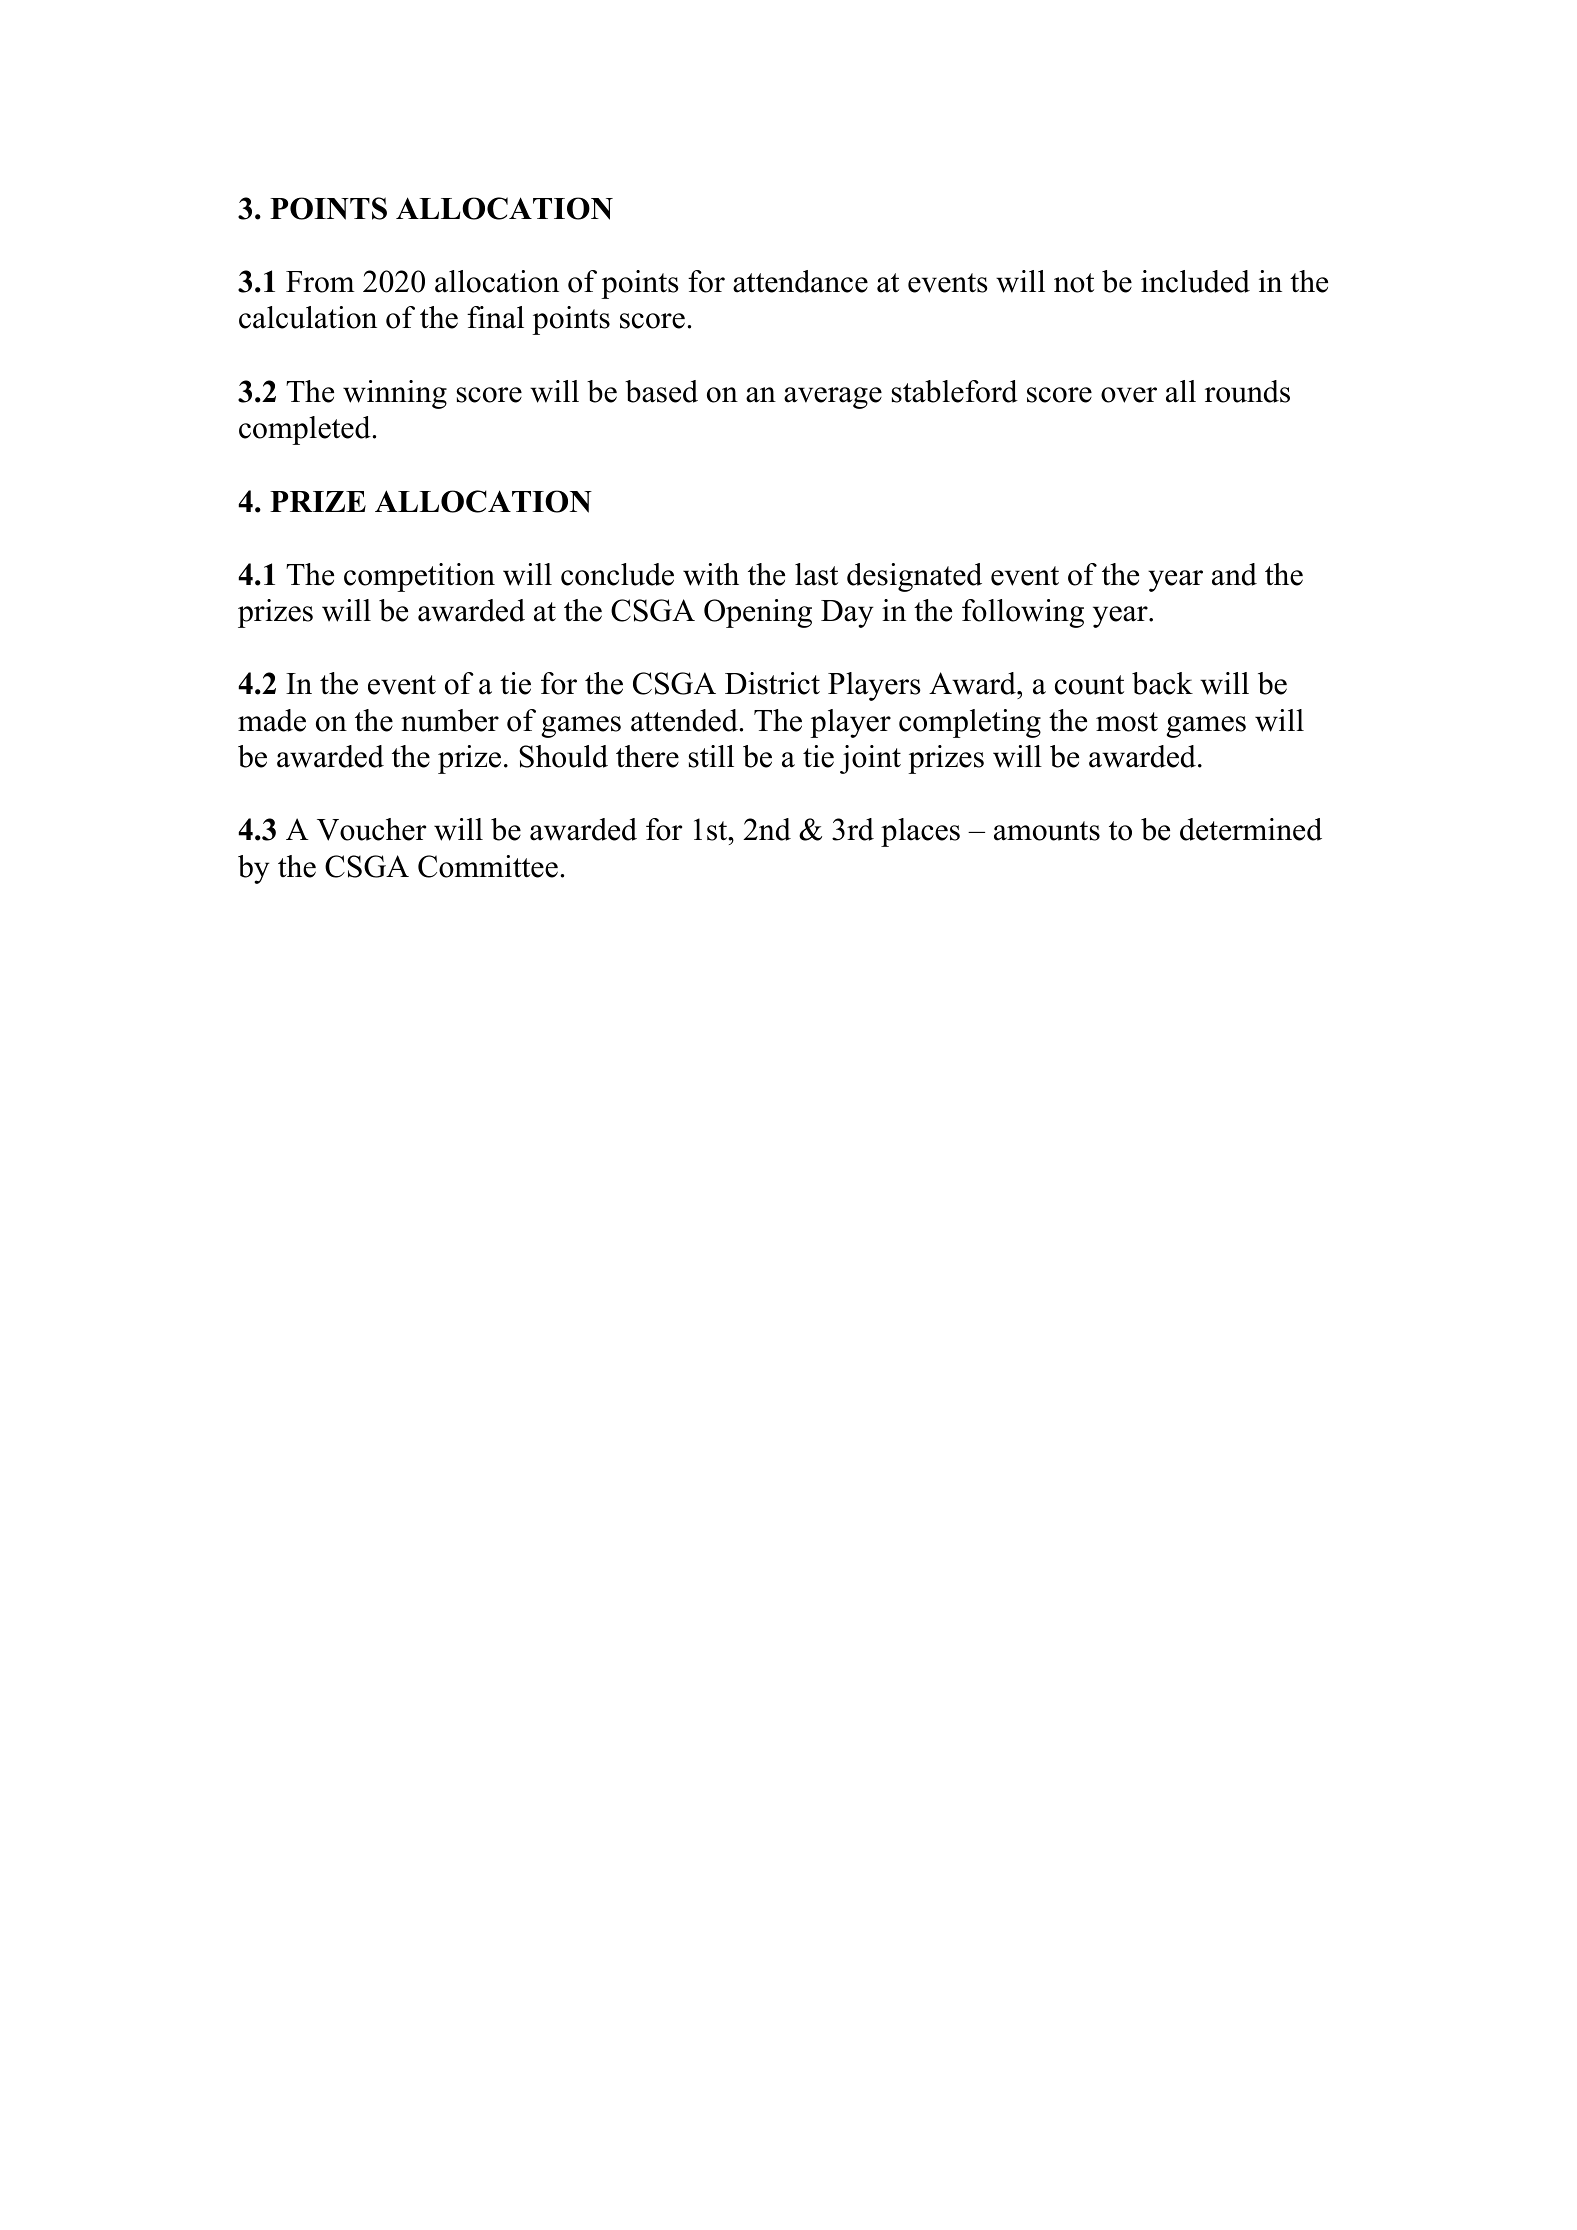 The width and height of the screenshot is (1577, 2230). Describe the element at coordinates (833, 398) in the screenshot. I see `average` at that location.
